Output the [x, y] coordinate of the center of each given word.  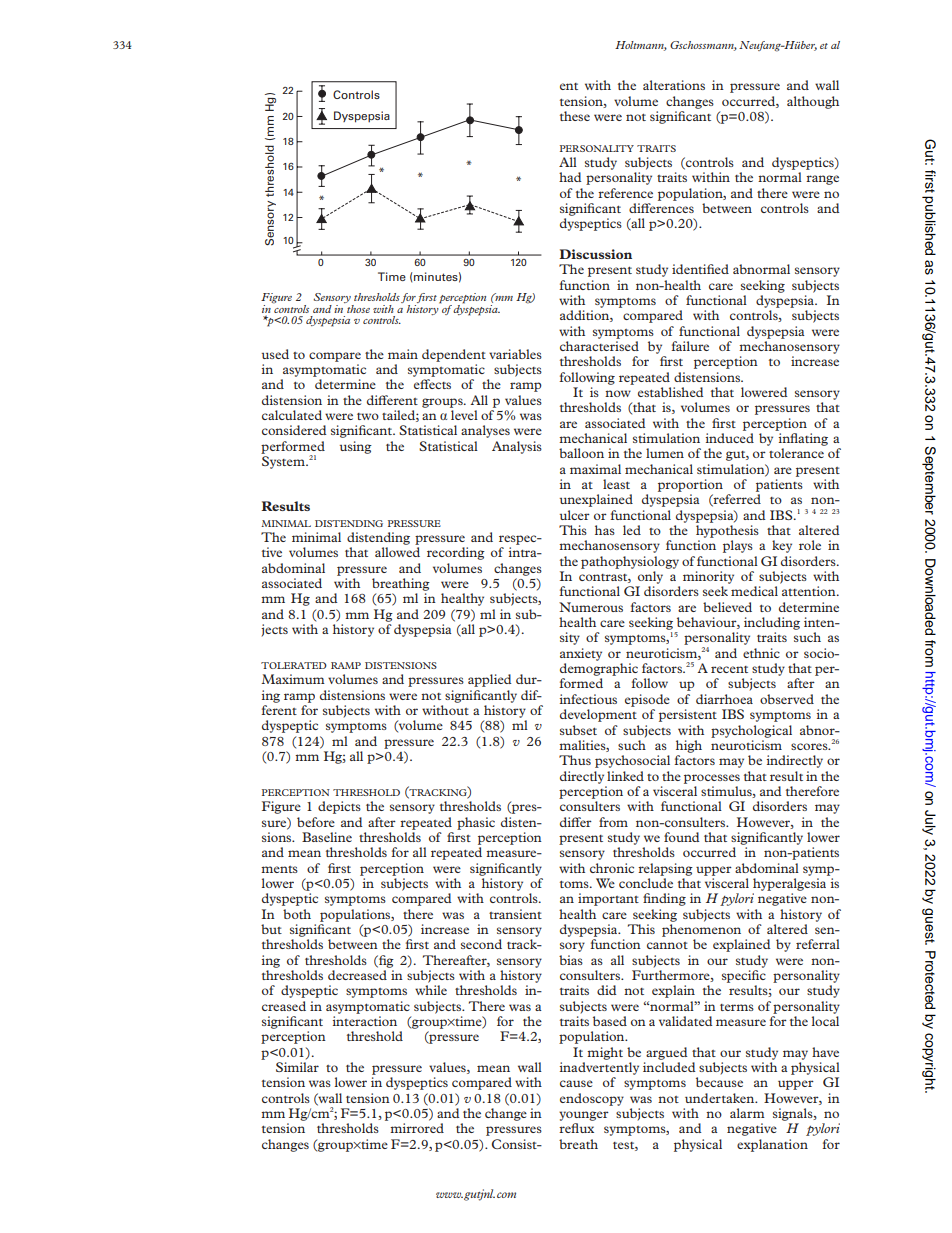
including [772, 623]
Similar [297, 1067]
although [813, 102]
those [357, 307]
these [575, 116]
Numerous [591, 607]
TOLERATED [294, 665]
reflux [576, 1128]
